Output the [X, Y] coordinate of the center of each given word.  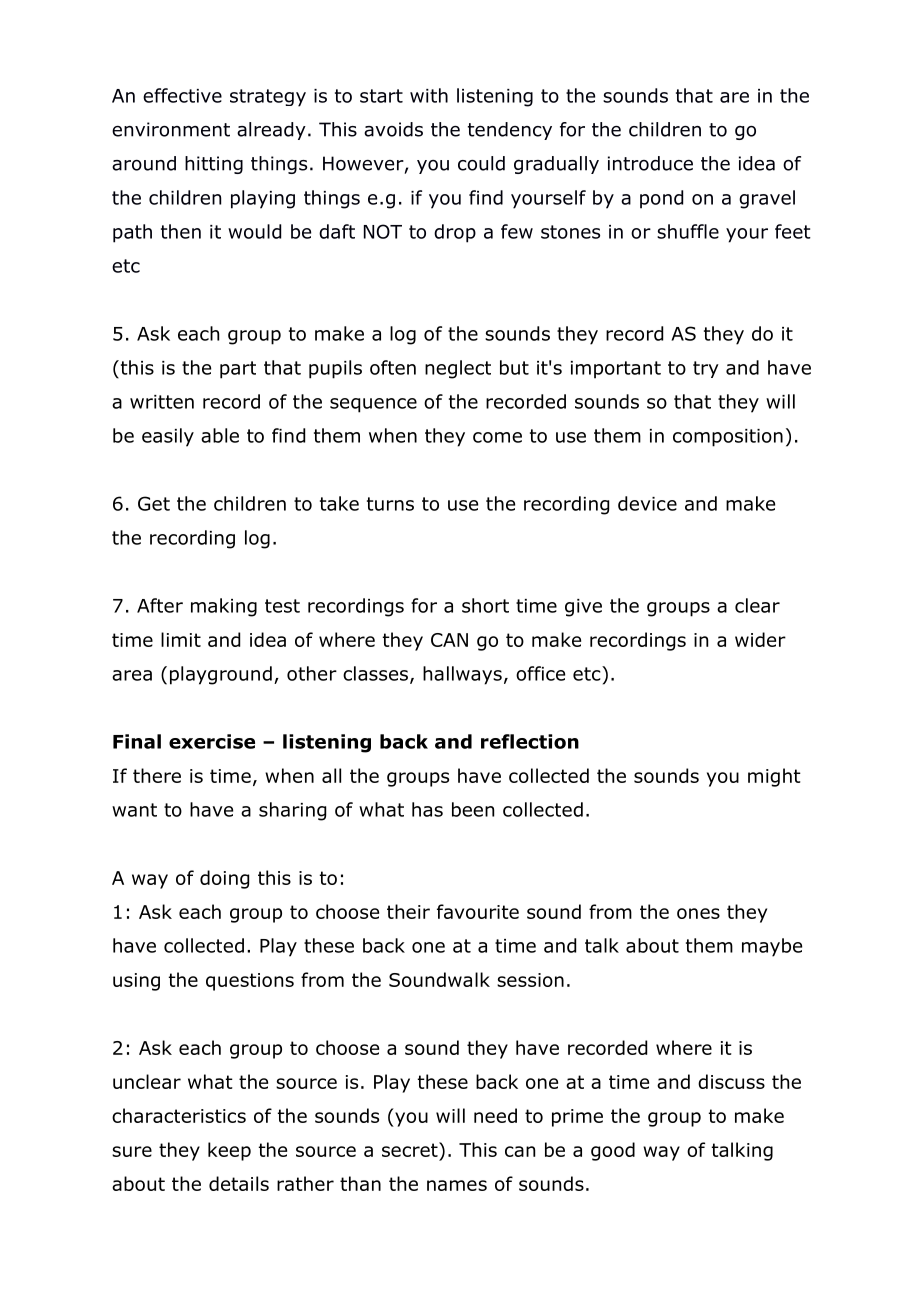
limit [181, 639]
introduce [650, 163]
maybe [772, 947]
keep [229, 1151]
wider [760, 639]
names [457, 1185]
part [238, 370]
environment [171, 129]
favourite [478, 911]
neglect [458, 369]
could [481, 163]
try [706, 369]
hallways [462, 675]
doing [224, 879]
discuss [731, 1081]
